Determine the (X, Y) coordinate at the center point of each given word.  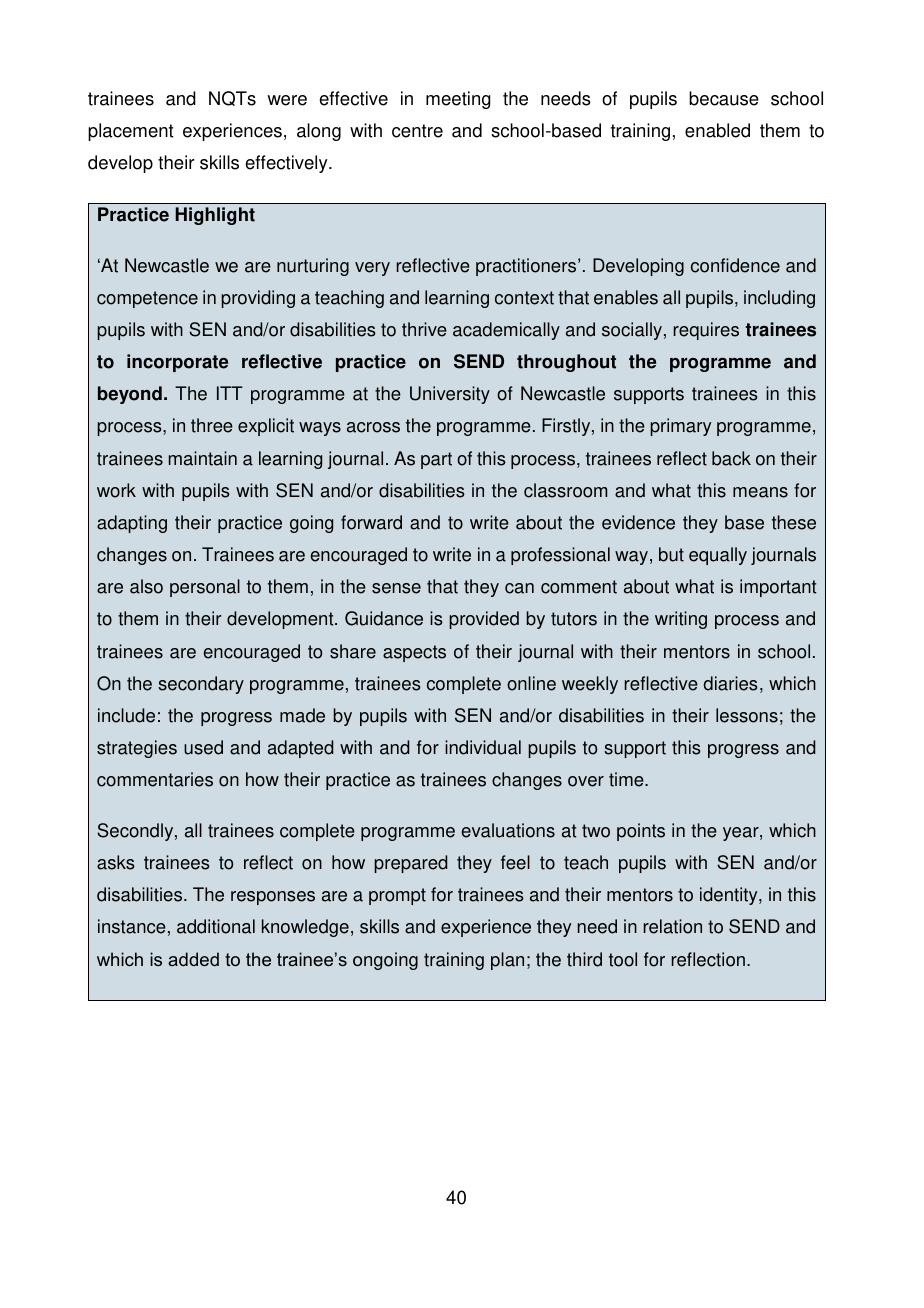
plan (507, 961)
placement (131, 132)
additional (216, 926)
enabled (717, 130)
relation (673, 926)
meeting (458, 100)
